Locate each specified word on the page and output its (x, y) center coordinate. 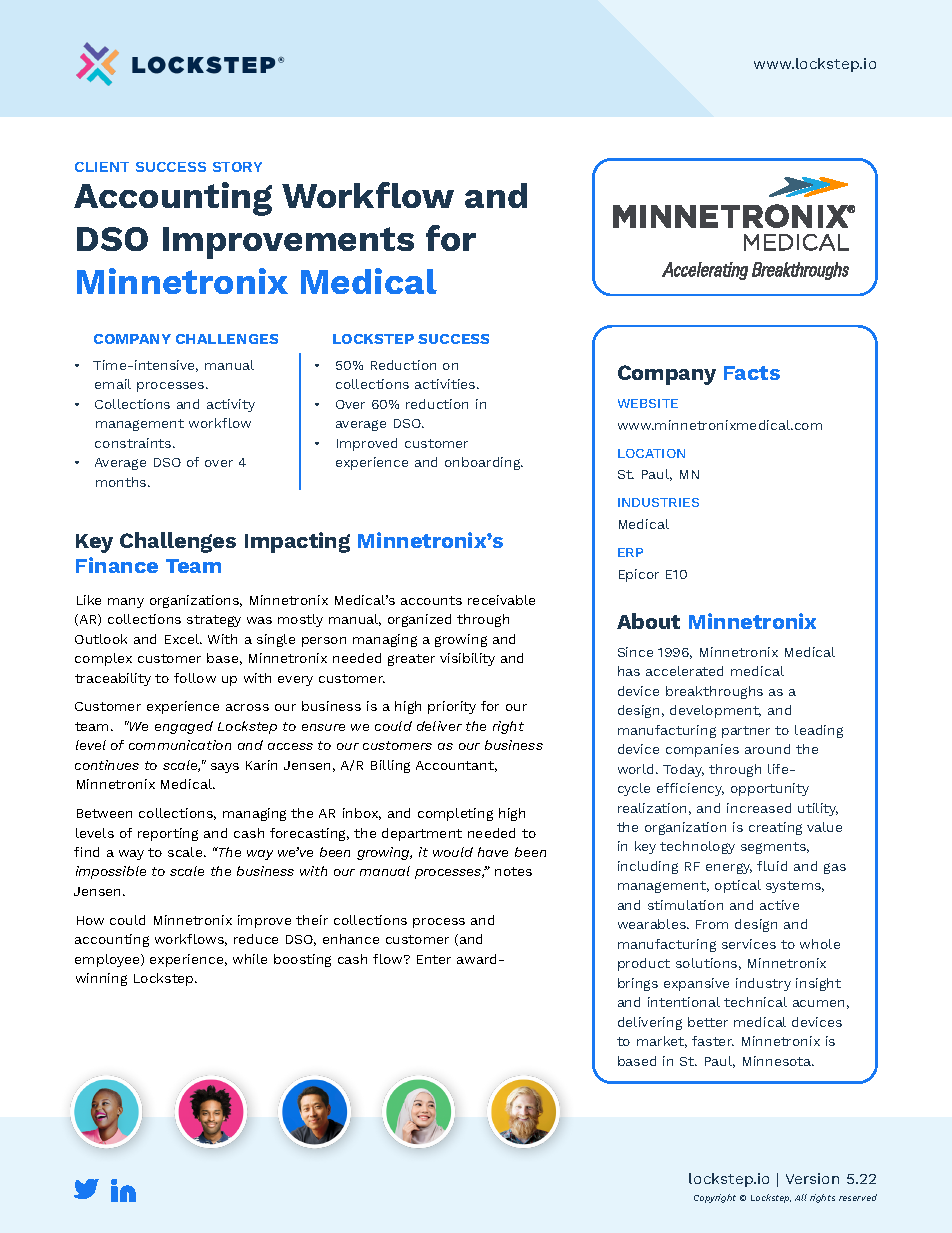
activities (446, 384)
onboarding (484, 463)
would (453, 852)
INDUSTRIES (658, 502)
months (122, 482)
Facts (752, 373)
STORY (237, 167)
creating (775, 828)
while (250, 959)
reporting (168, 834)
